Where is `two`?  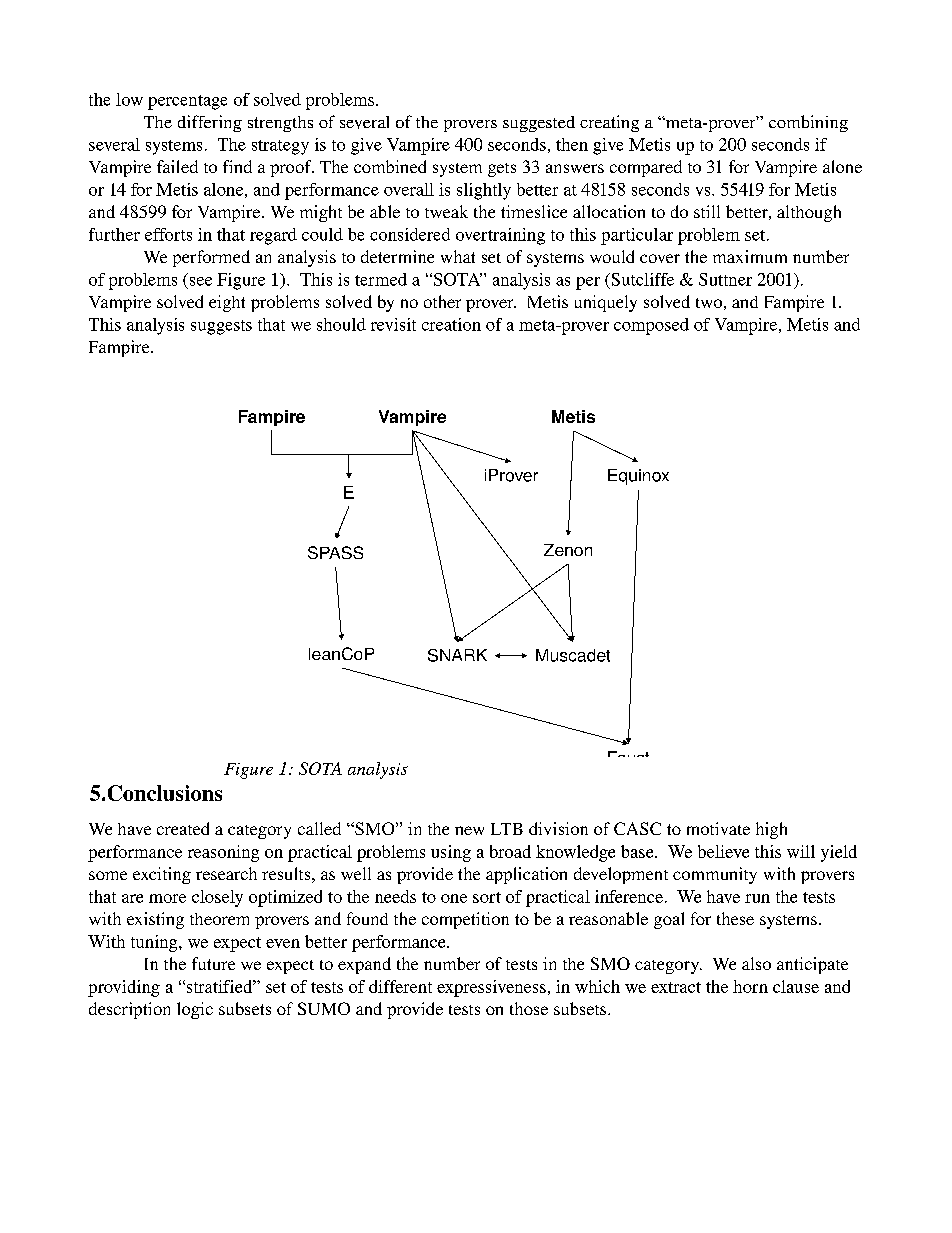
two is located at coordinates (709, 303).
